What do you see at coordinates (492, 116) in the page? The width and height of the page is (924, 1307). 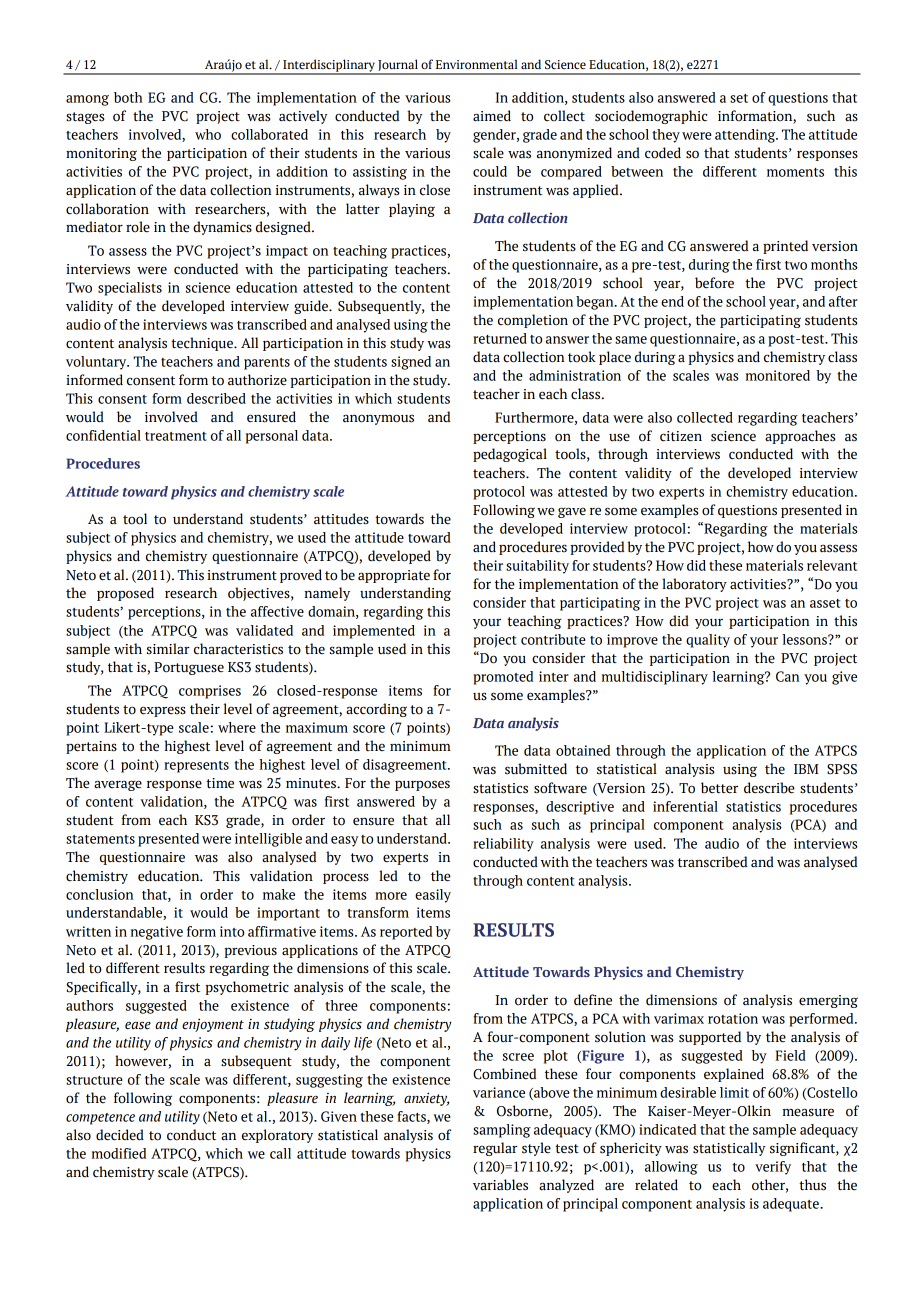 I see `aimed` at bounding box center [492, 116].
